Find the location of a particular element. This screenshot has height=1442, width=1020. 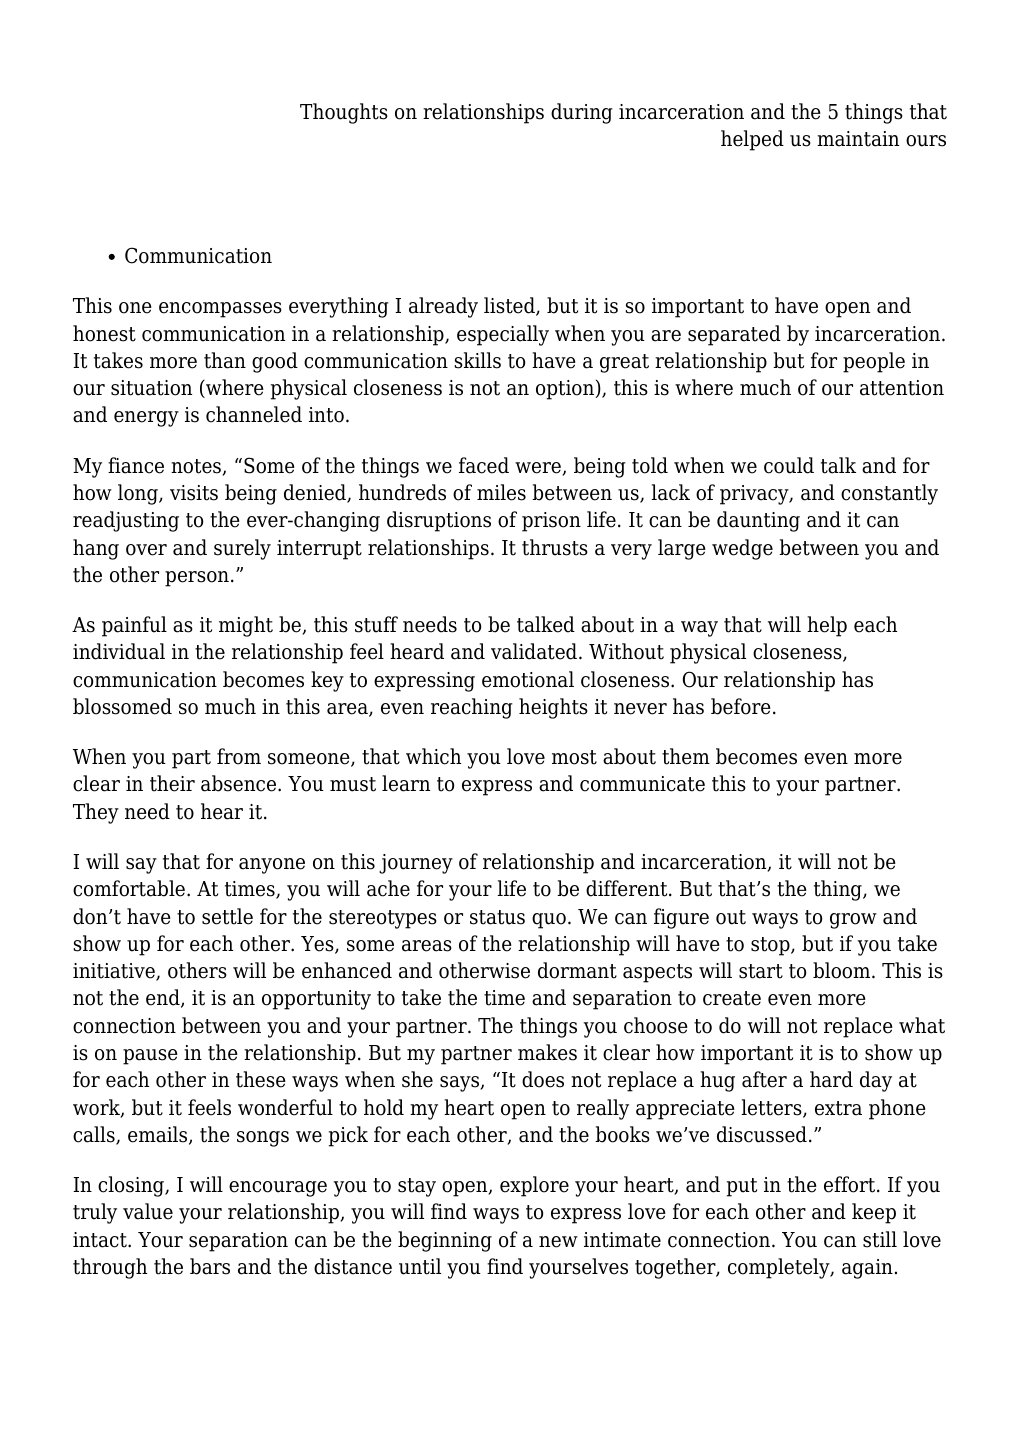

before is located at coordinates (741, 706).
